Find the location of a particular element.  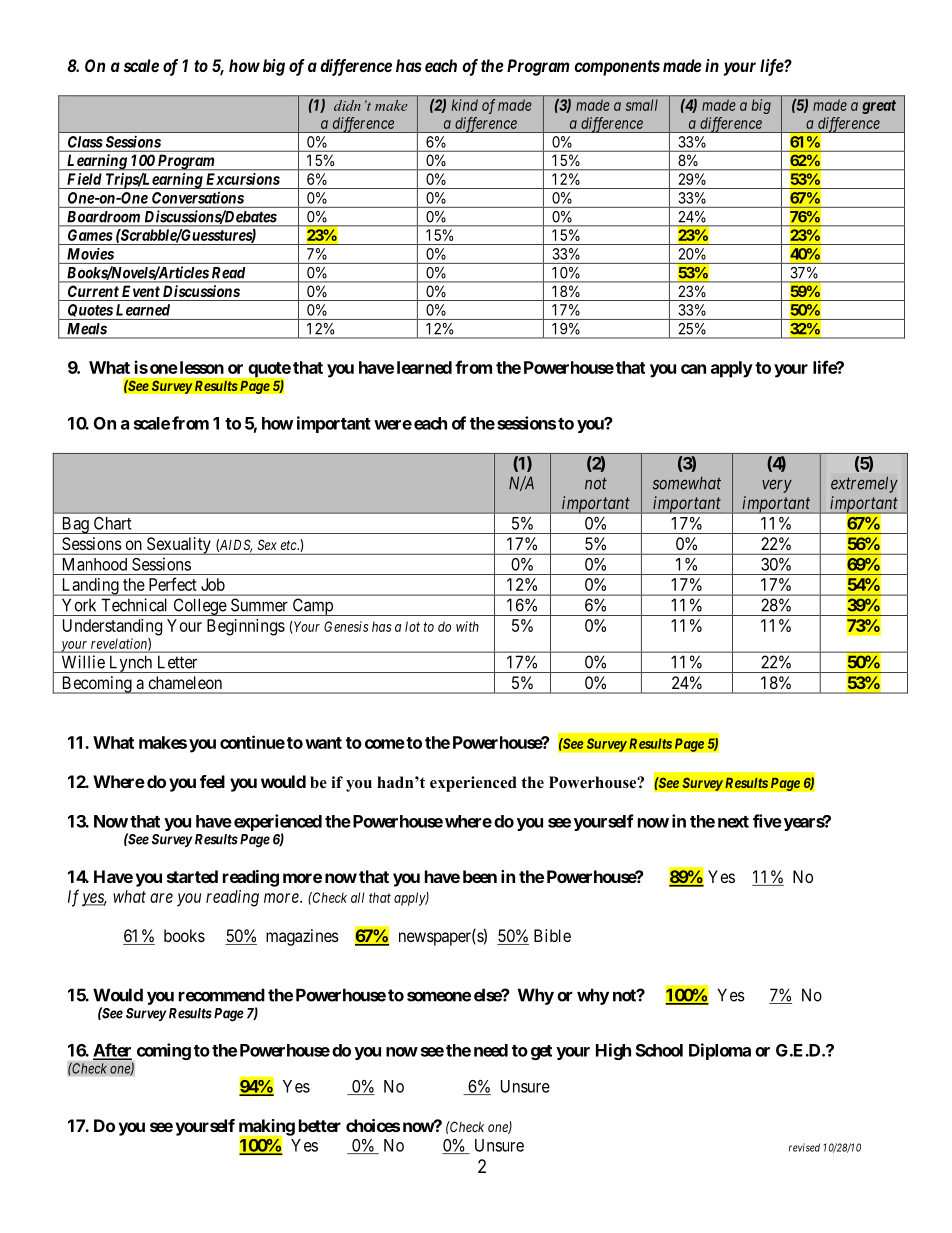

Letter is located at coordinates (177, 662).
